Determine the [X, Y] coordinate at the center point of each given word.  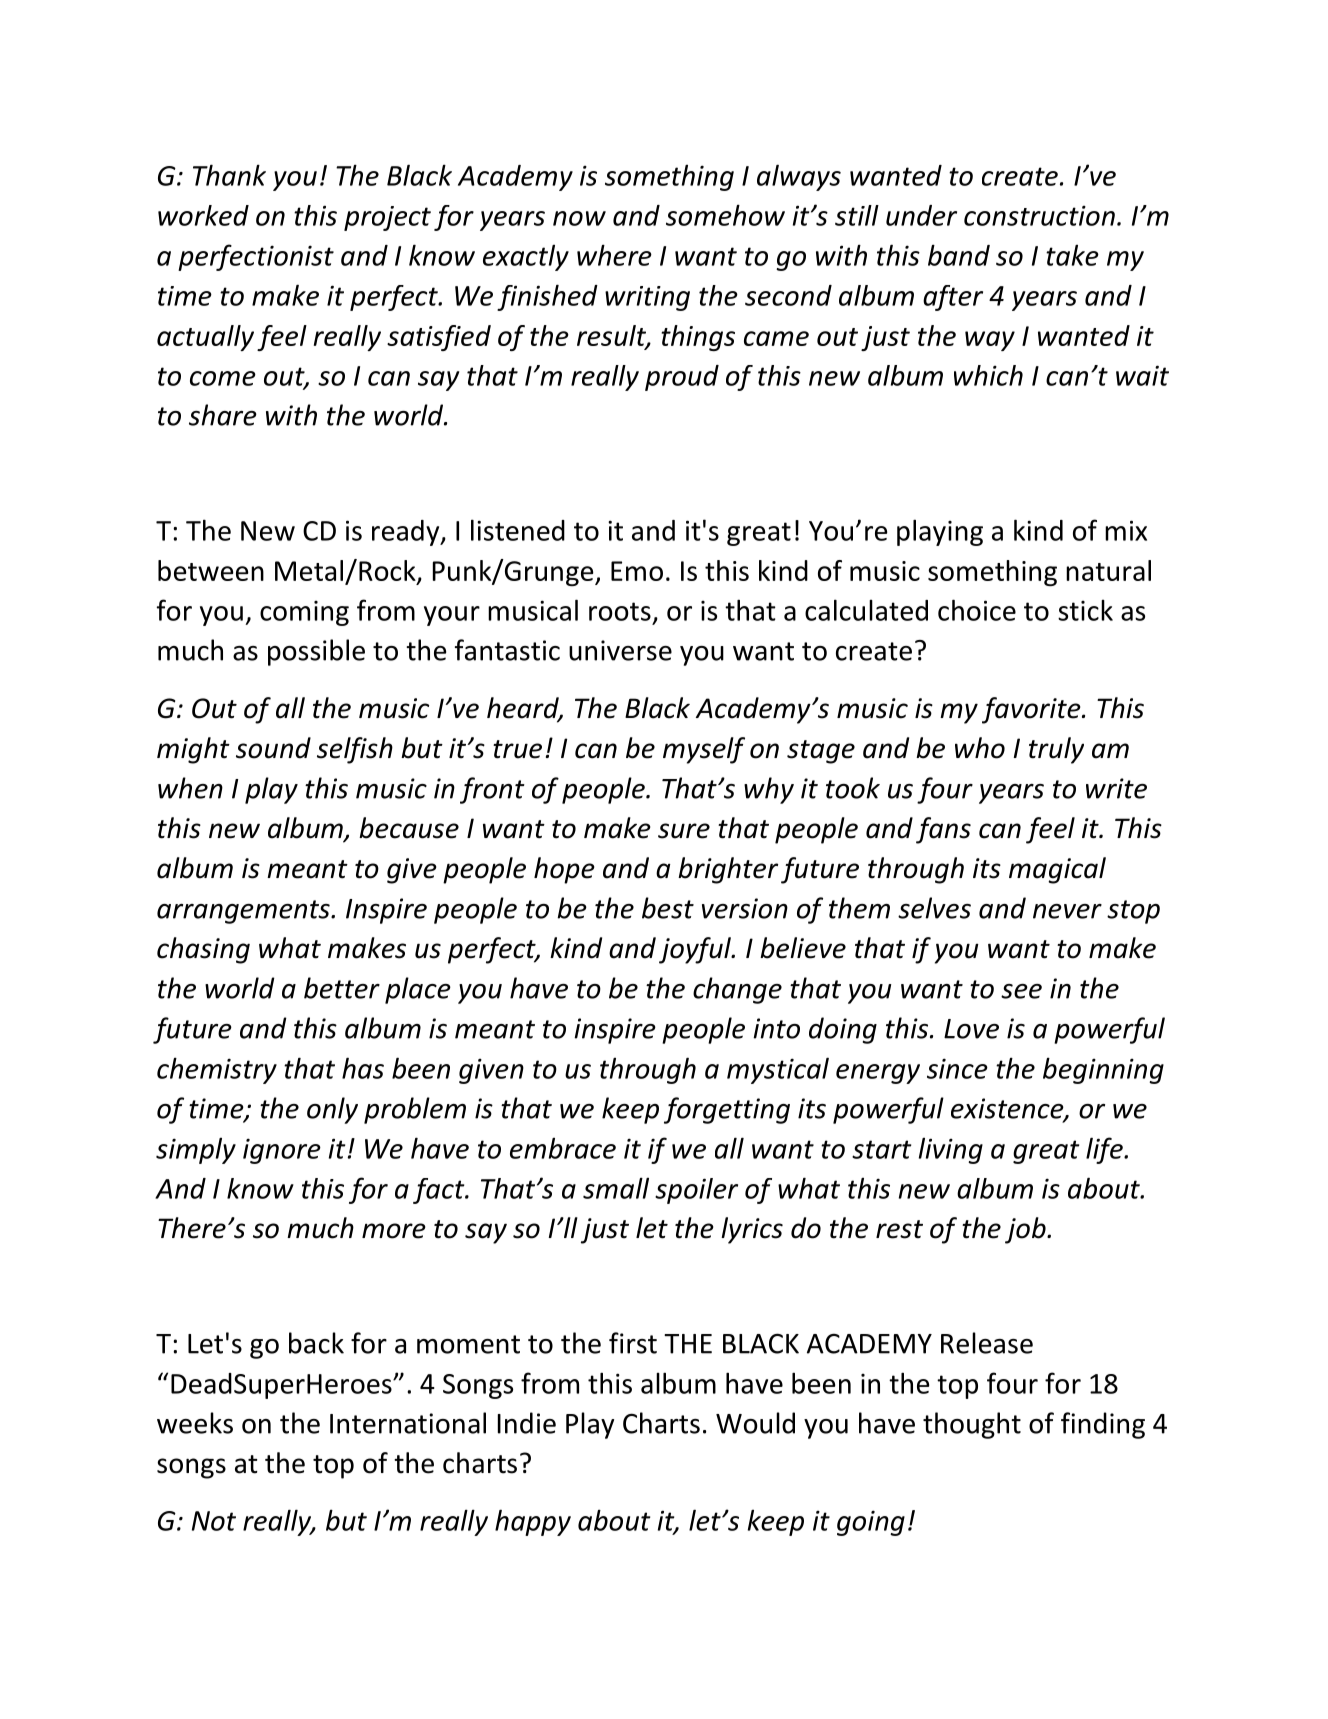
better [342, 988]
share [223, 415]
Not [214, 1521]
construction [1039, 216]
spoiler [696, 1191]
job [1026, 1230]
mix [1126, 530]
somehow [725, 215]
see [1021, 991]
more [394, 1231]
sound [273, 748]
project [387, 218]
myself [704, 750]
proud [682, 378]
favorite [1032, 710]
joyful [696, 950]
